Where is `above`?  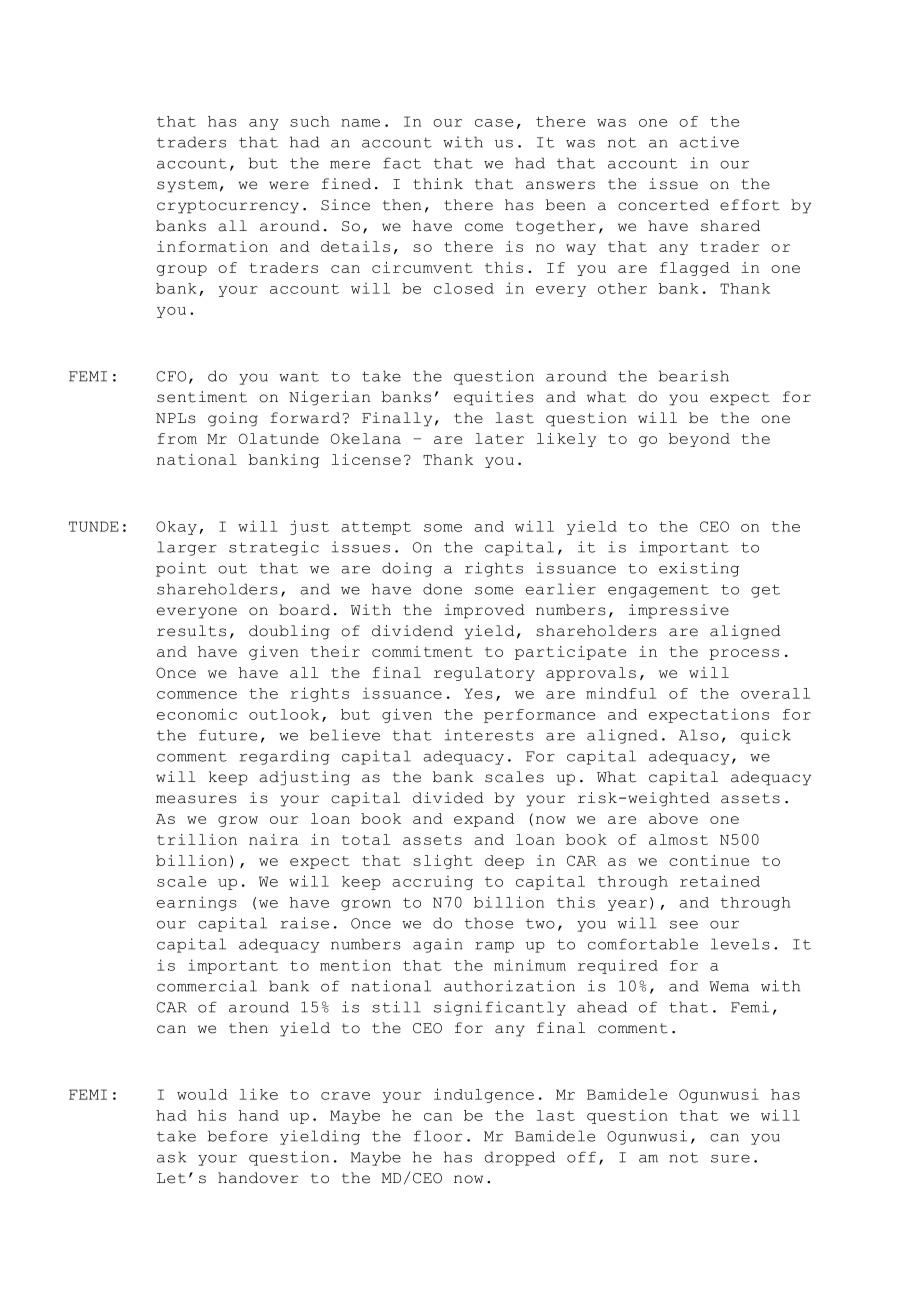
above is located at coordinates (673, 818).
